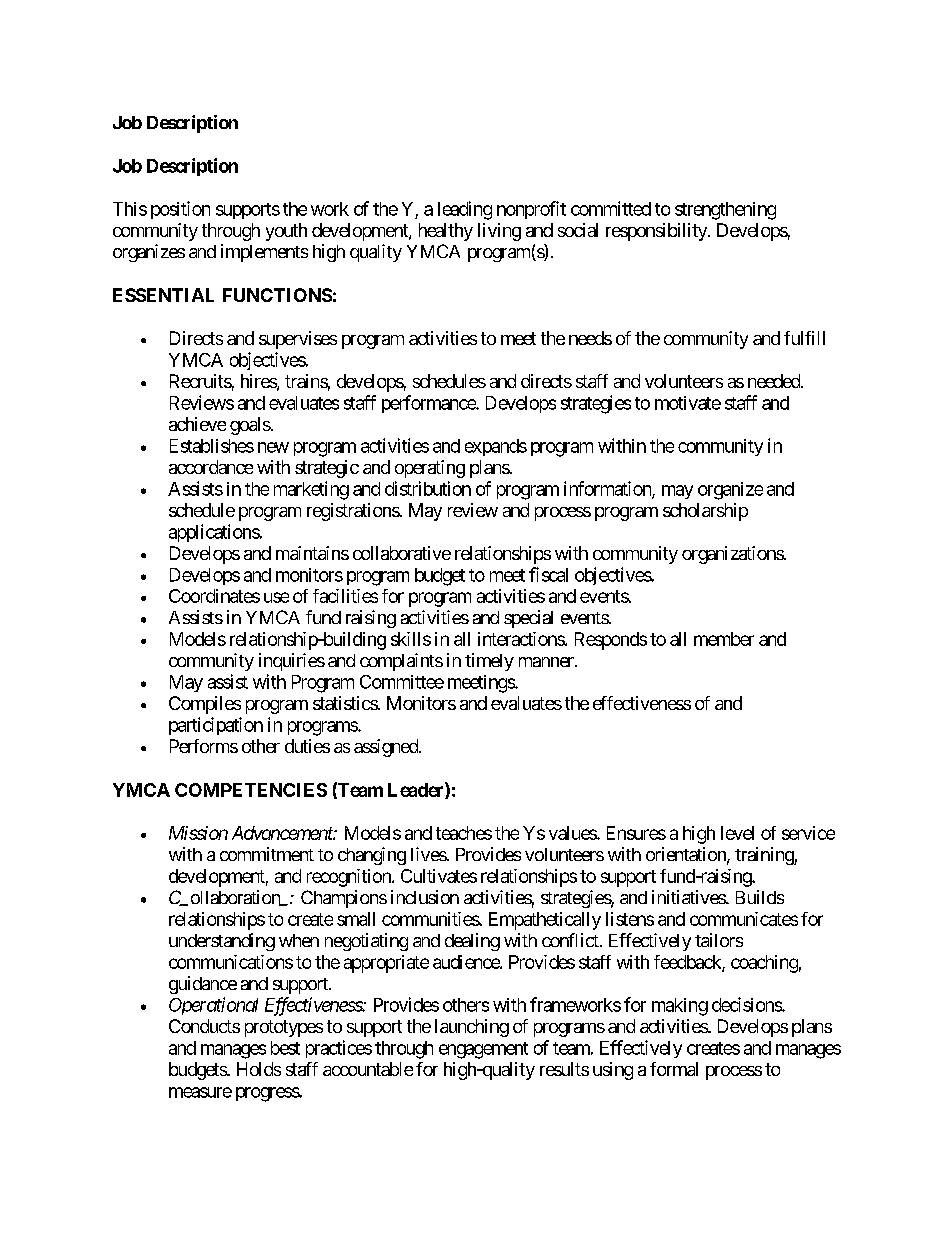 This image has height=1233, width=952. What do you see at coordinates (483, 1050) in the image?
I see `engagement` at bounding box center [483, 1050].
